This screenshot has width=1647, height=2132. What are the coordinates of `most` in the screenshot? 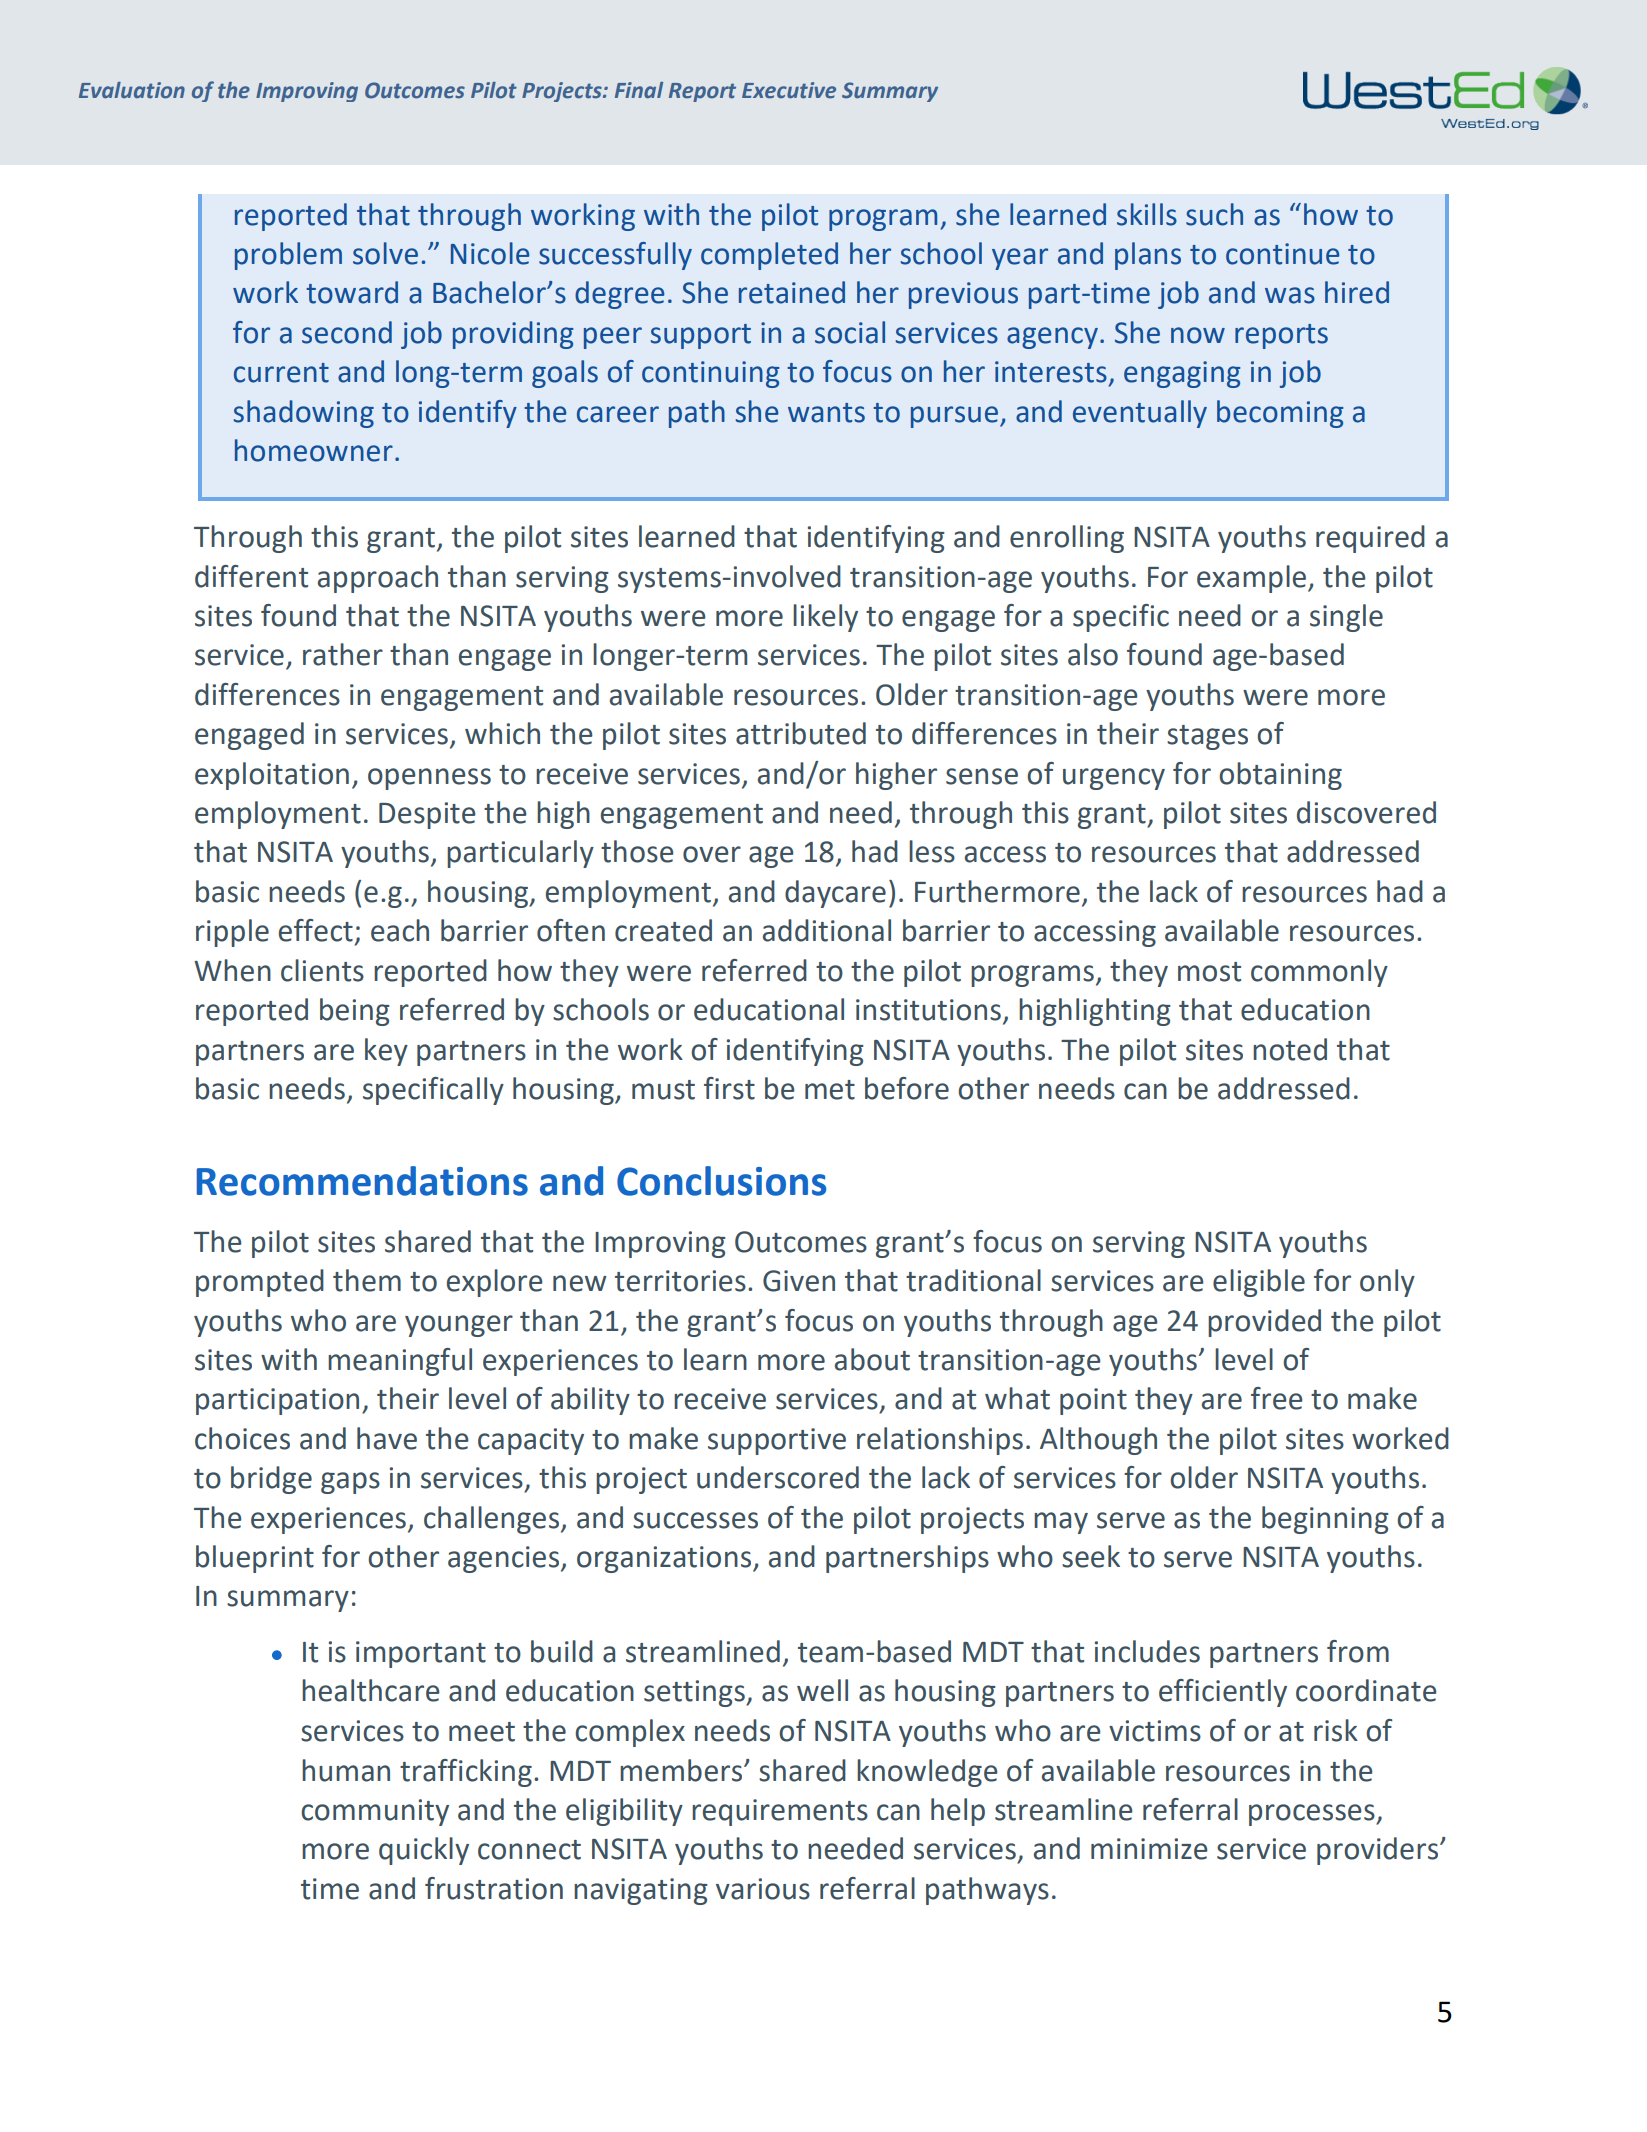 It's located at (1209, 972).
